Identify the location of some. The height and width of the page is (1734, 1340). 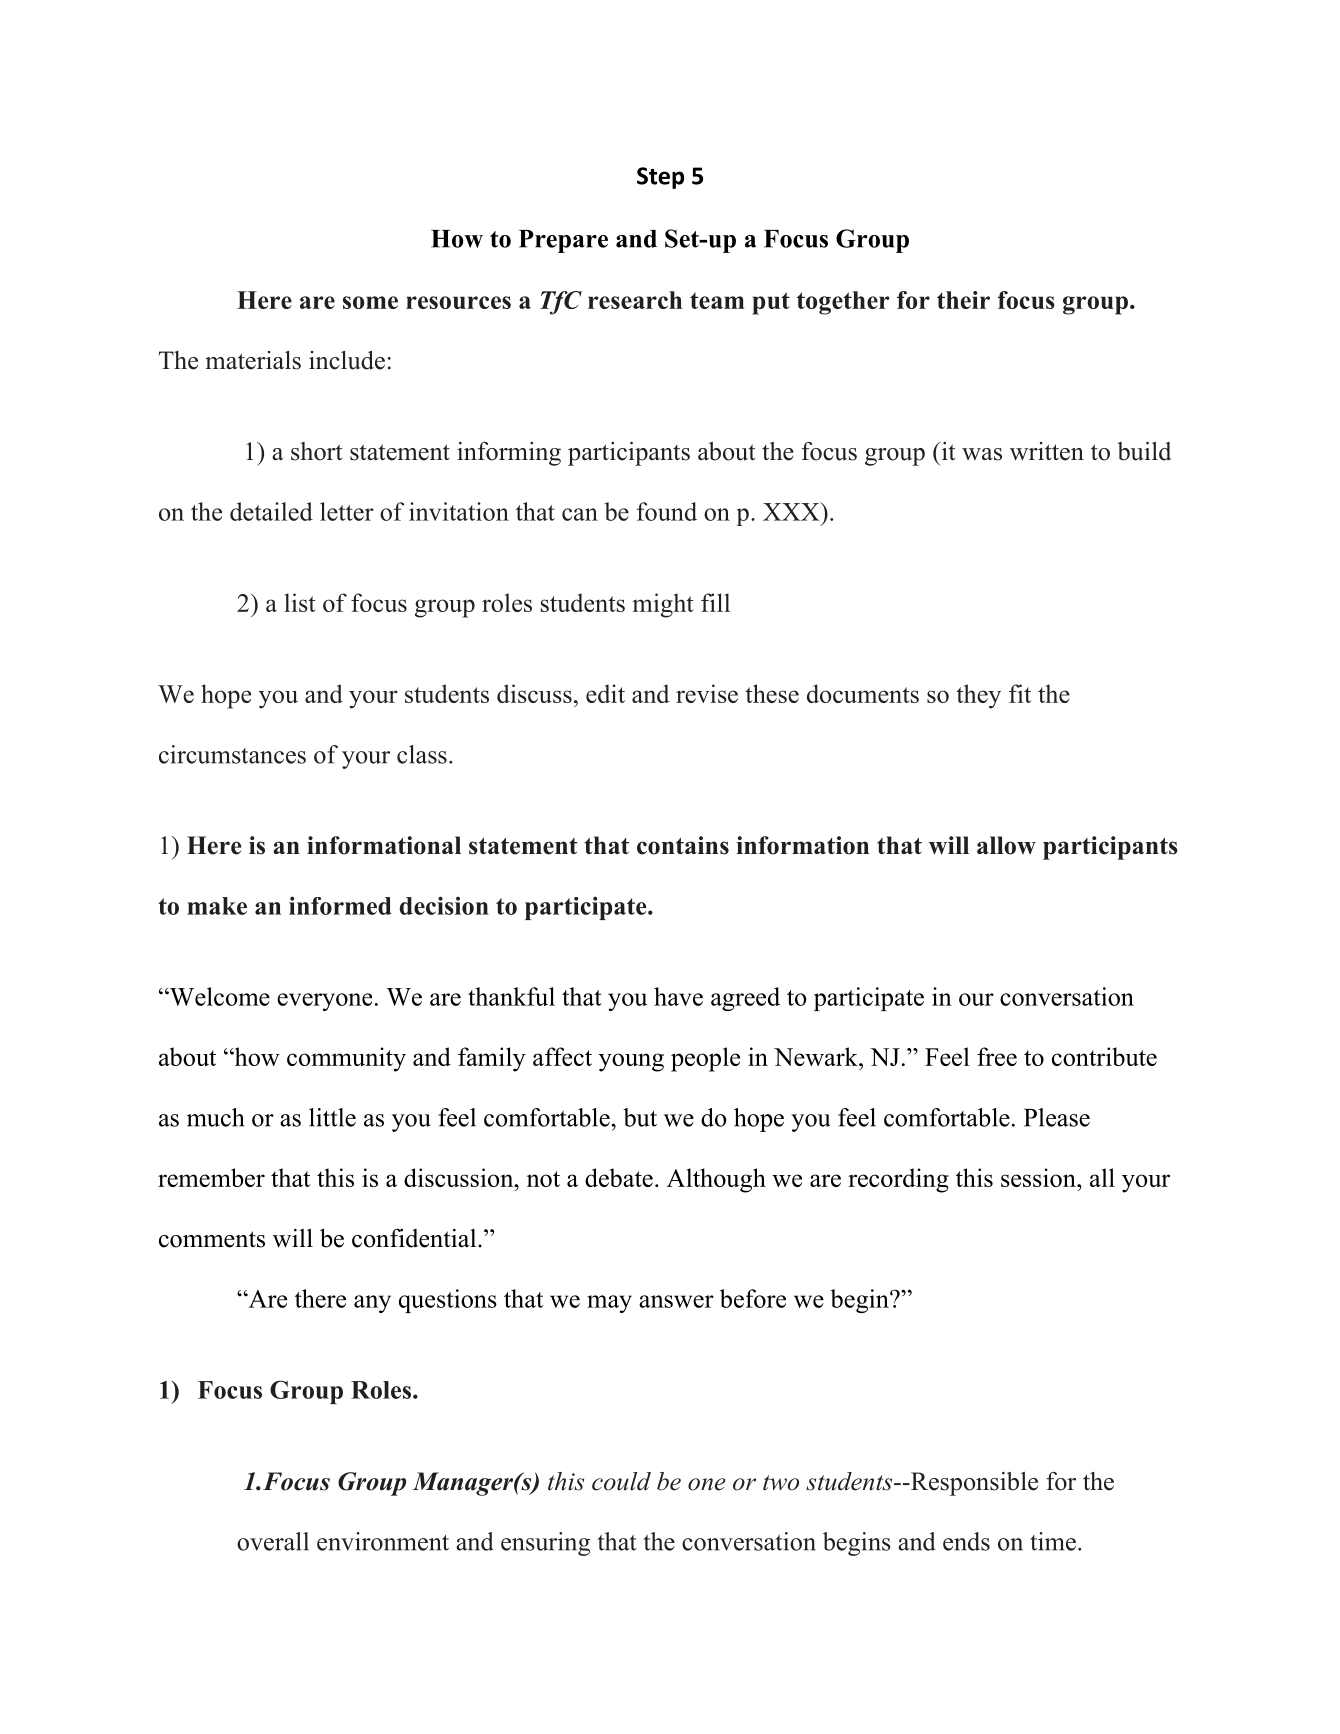
(370, 302).
